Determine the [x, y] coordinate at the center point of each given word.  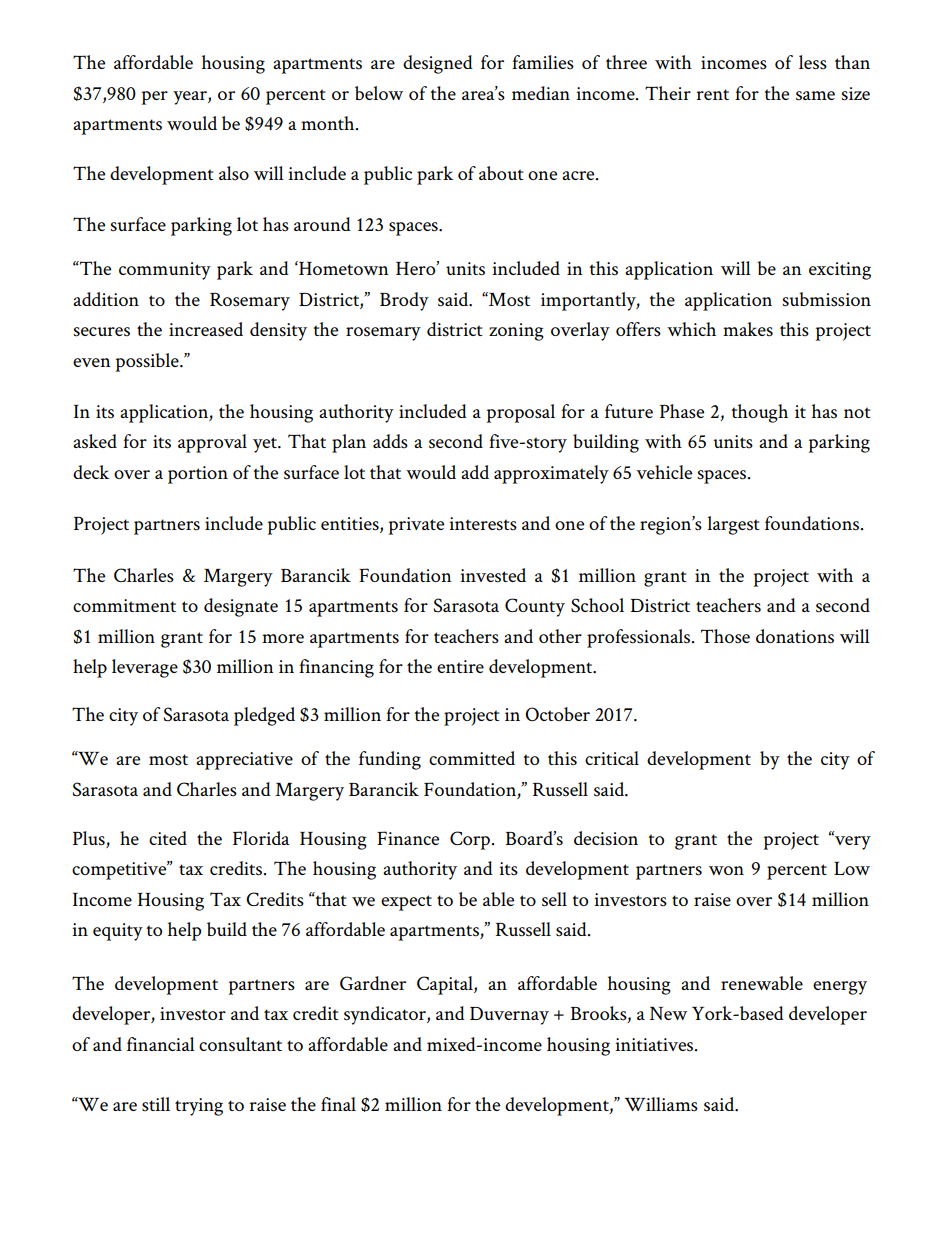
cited [168, 838]
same [815, 96]
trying [199, 1107]
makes [748, 329]
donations [795, 636]
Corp [470, 840]
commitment [124, 605]
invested [493, 575]
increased [206, 329]
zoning [516, 332]
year [191, 98]
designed [438, 64]
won [726, 870]
